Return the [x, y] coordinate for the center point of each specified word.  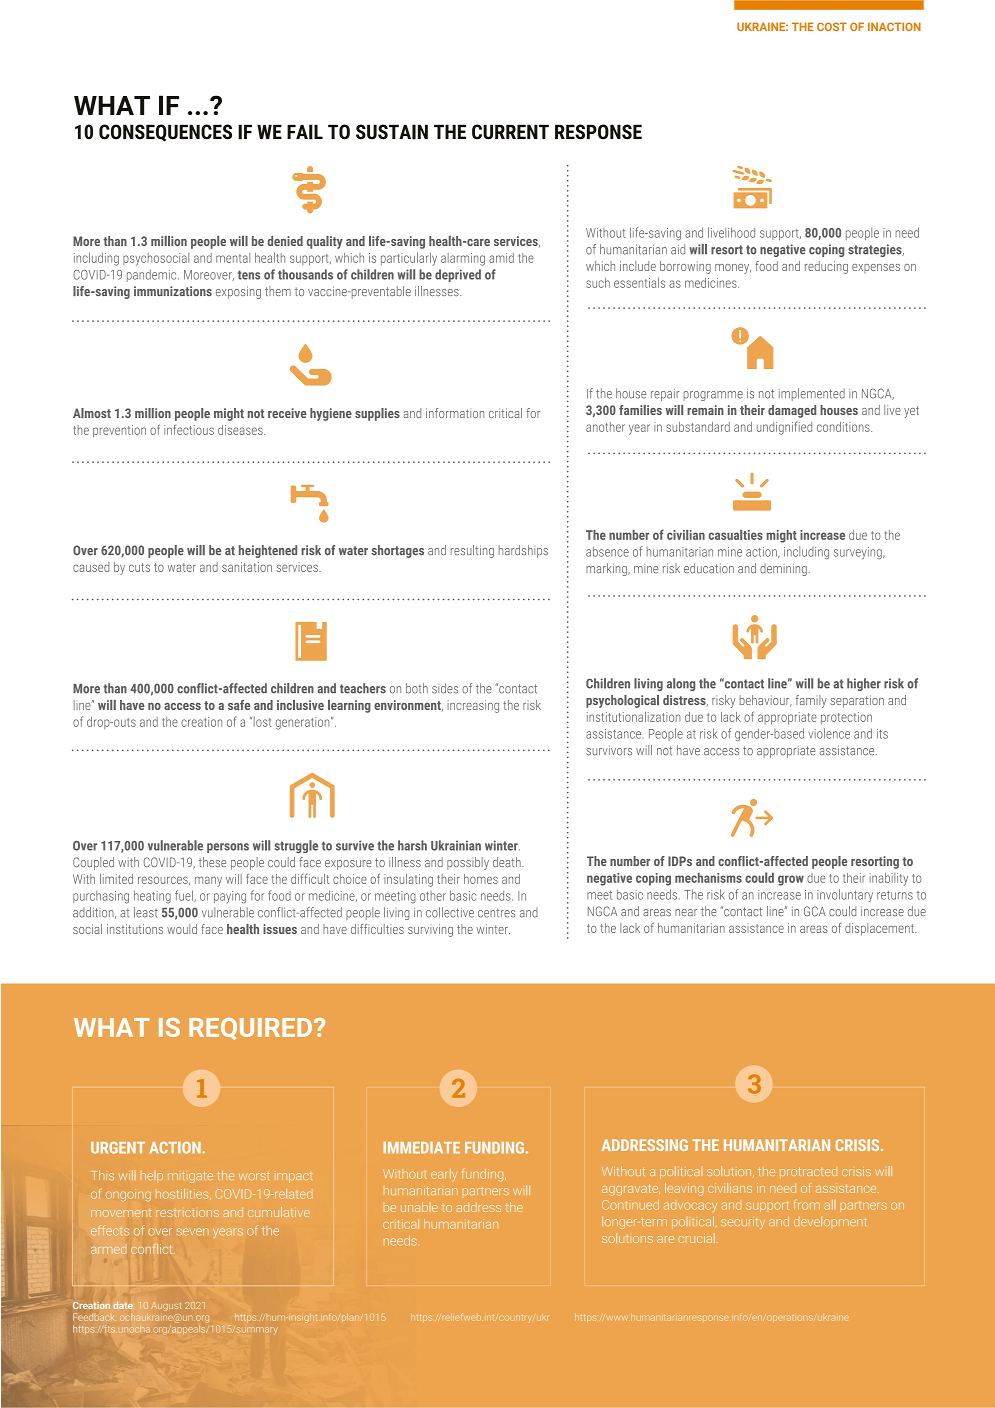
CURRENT [510, 132]
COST [832, 26]
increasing [473, 706]
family [811, 701]
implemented [812, 394]
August [166, 1306]
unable [419, 1207]
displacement [880, 929]
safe [239, 705]
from [807, 1204]
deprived [458, 275]
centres [497, 913]
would [182, 929]
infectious [189, 429]
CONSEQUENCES [165, 133]
